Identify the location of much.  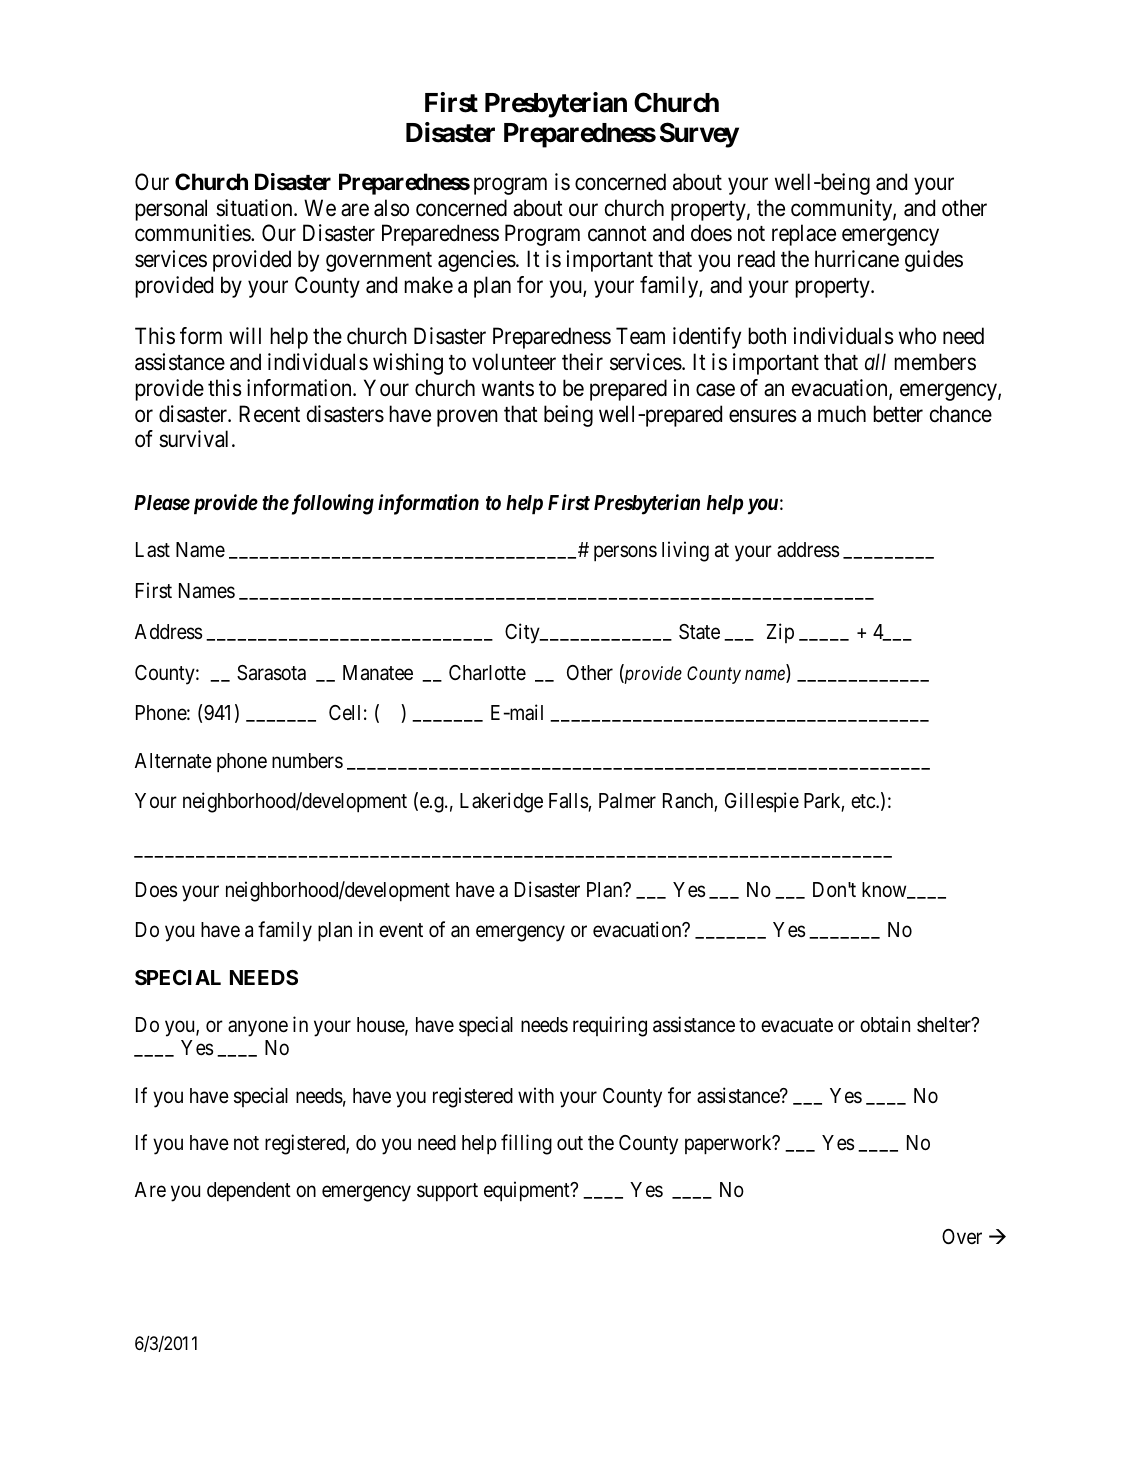
(842, 414).
